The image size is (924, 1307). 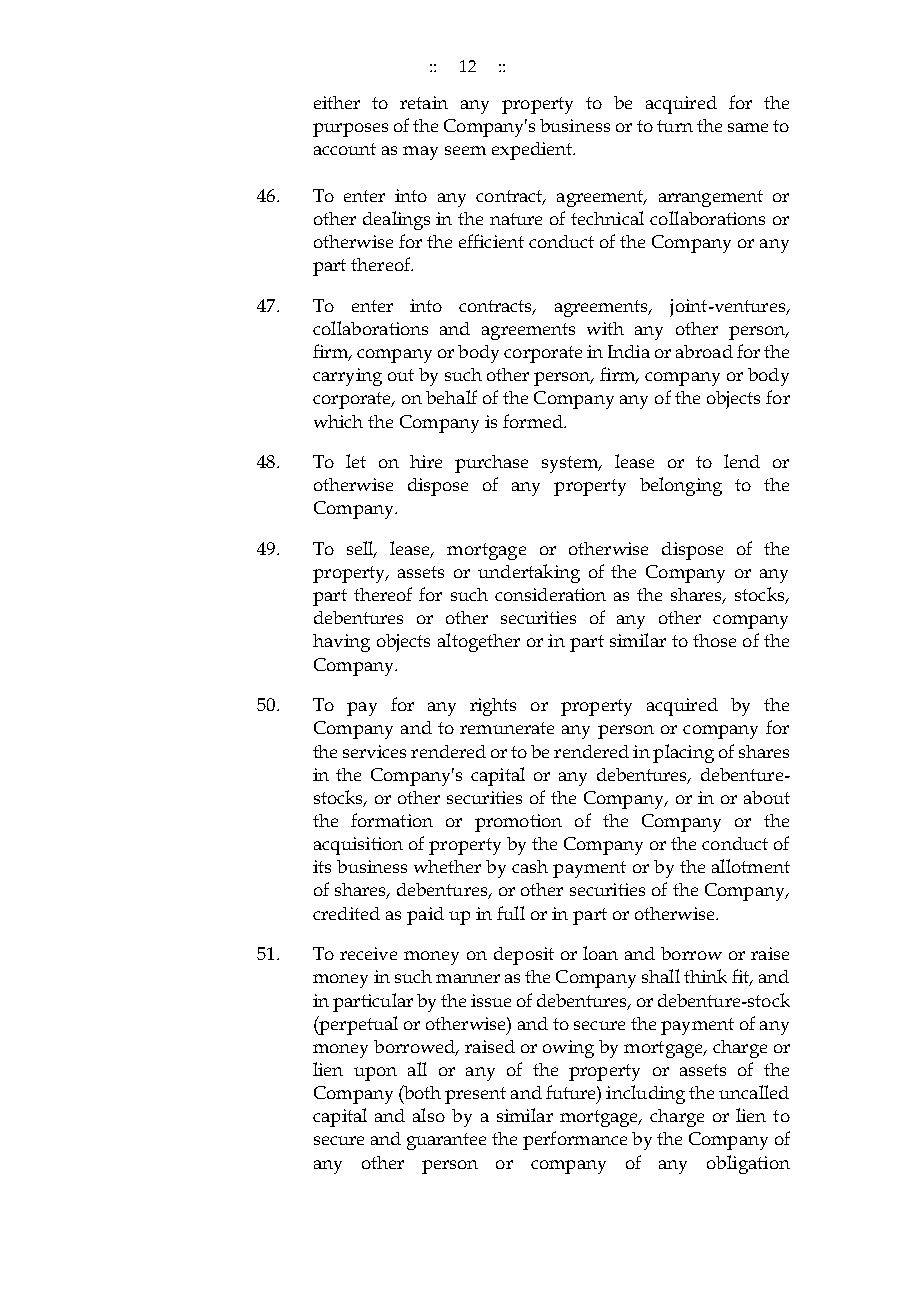 I want to click on allotment, so click(x=751, y=866).
